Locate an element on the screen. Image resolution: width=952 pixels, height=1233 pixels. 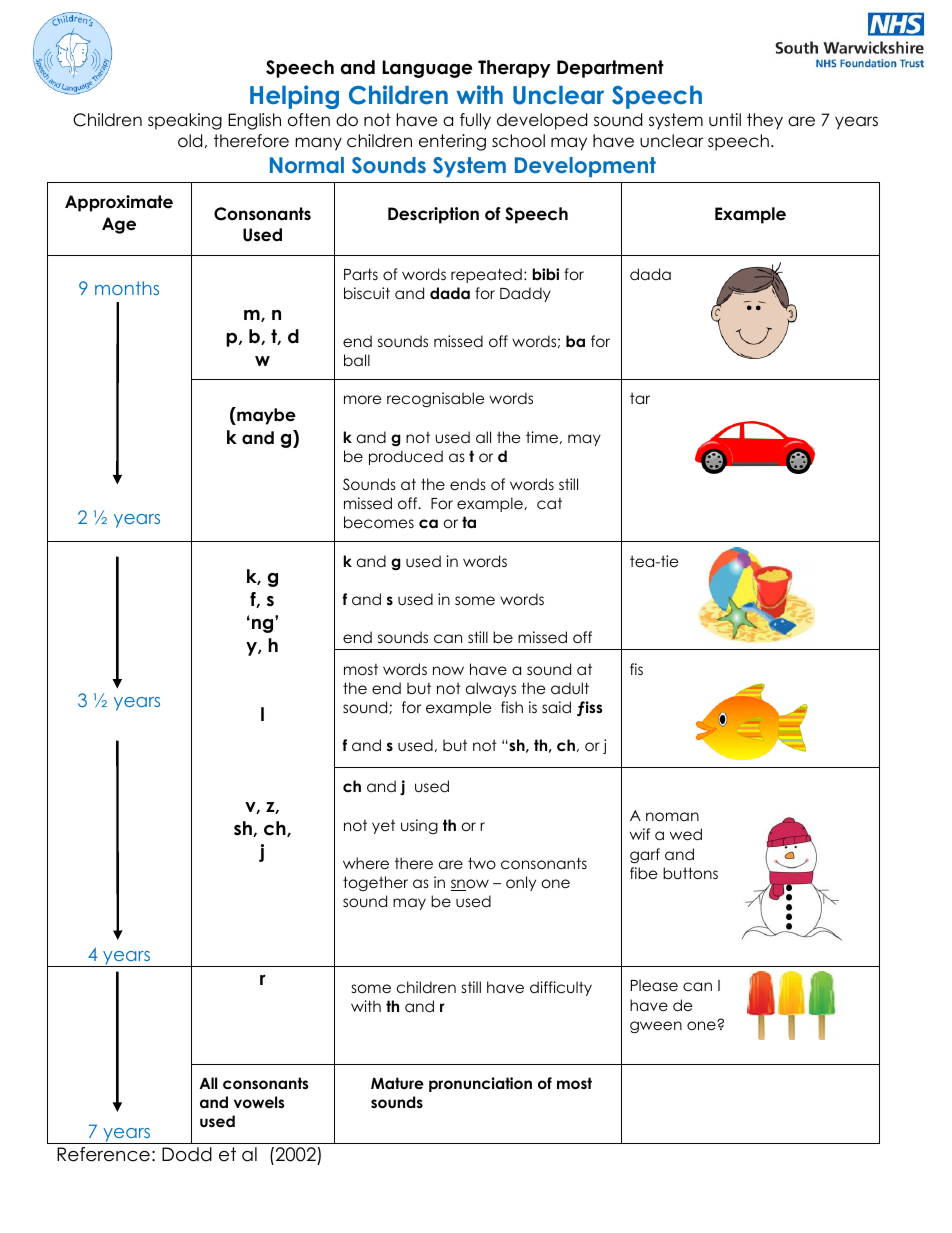
becomes is located at coordinates (379, 522).
